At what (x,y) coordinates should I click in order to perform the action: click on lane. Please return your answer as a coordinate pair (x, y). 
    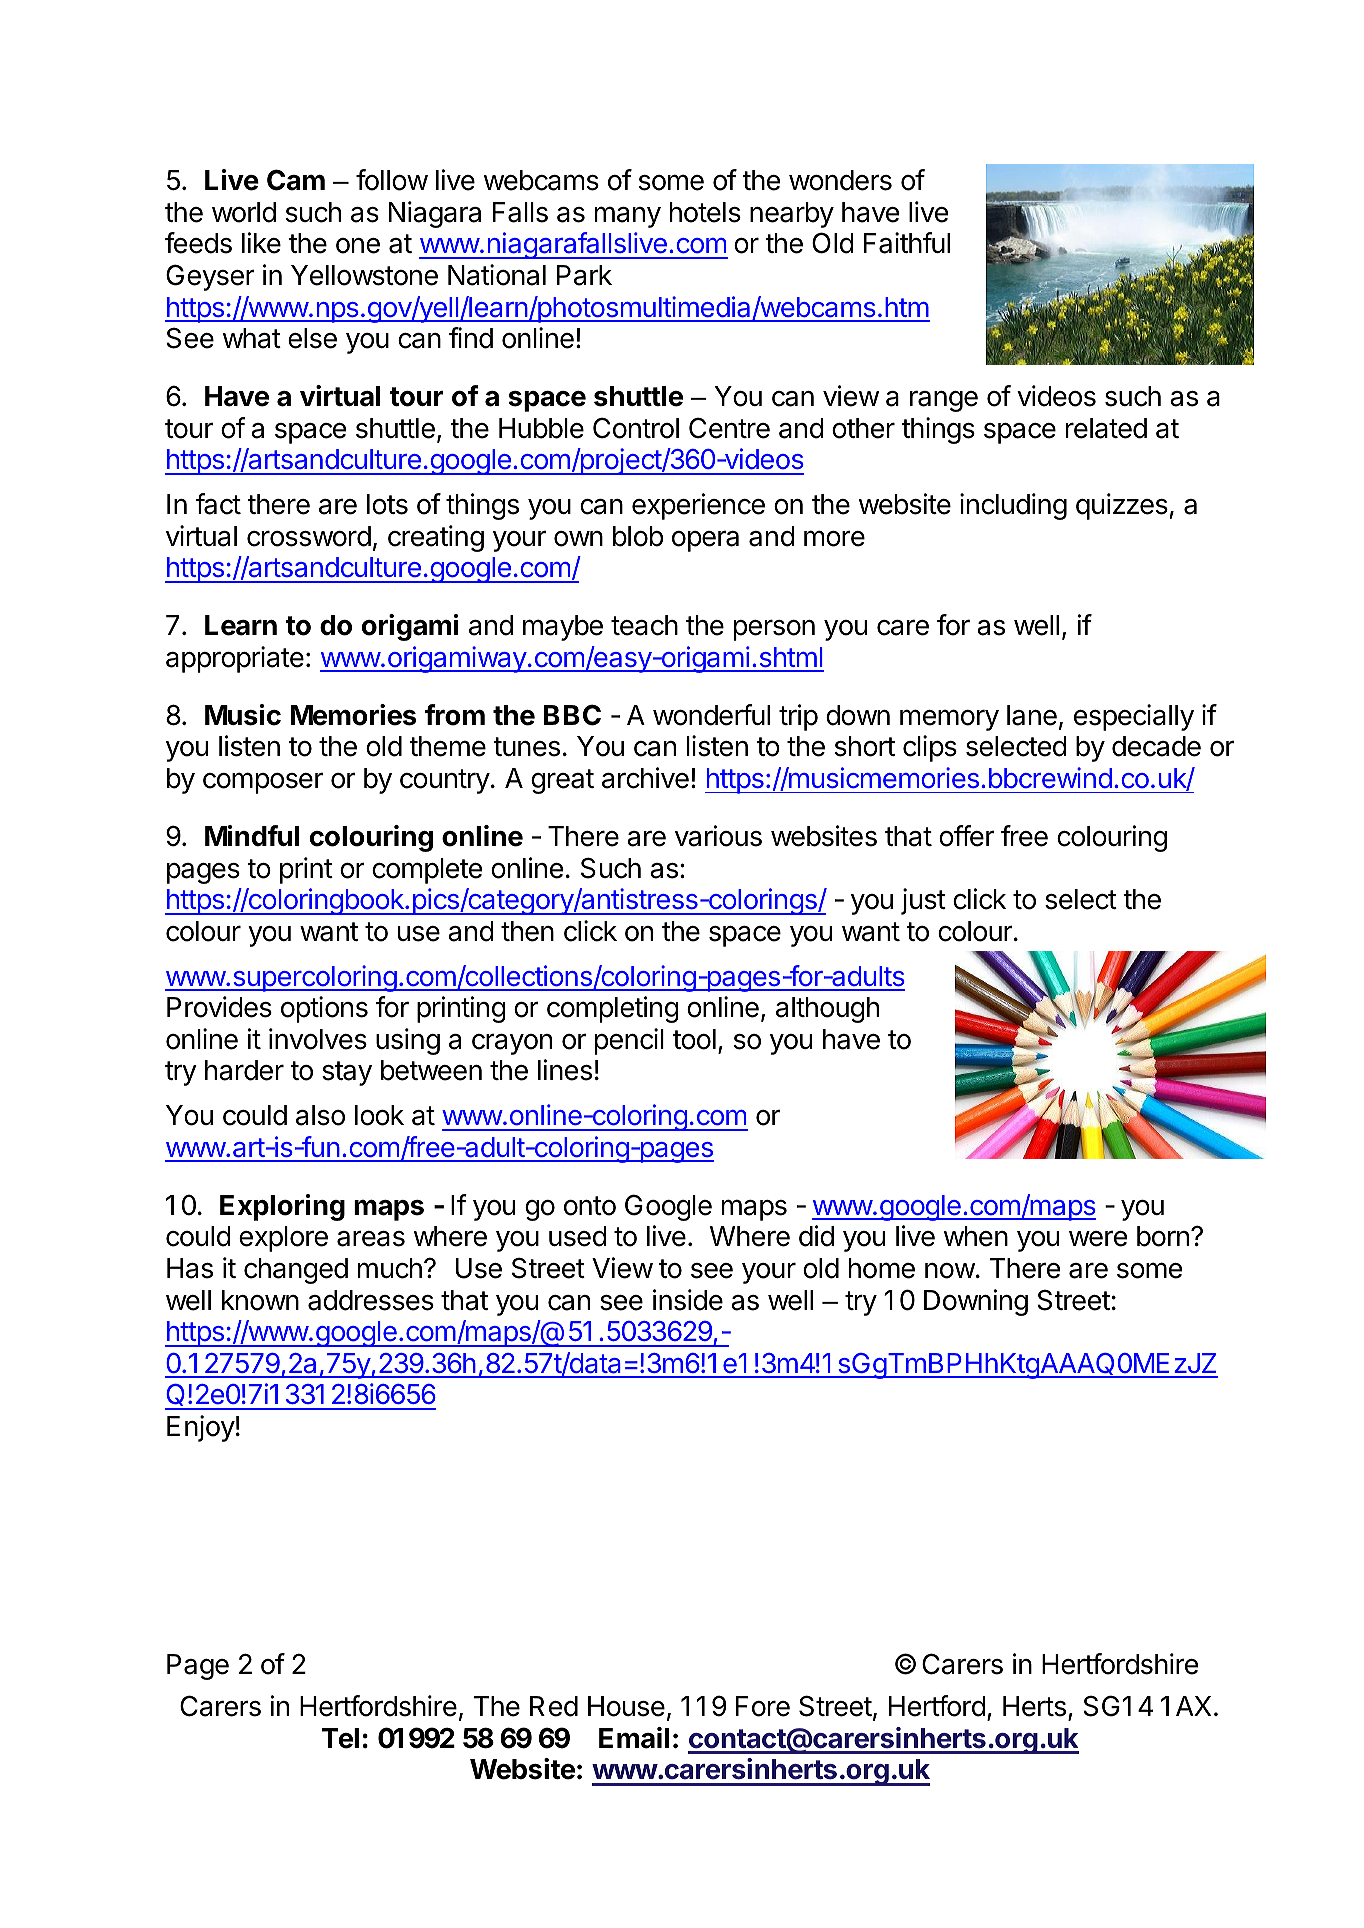
    Looking at the image, I should click on (1032, 715).
